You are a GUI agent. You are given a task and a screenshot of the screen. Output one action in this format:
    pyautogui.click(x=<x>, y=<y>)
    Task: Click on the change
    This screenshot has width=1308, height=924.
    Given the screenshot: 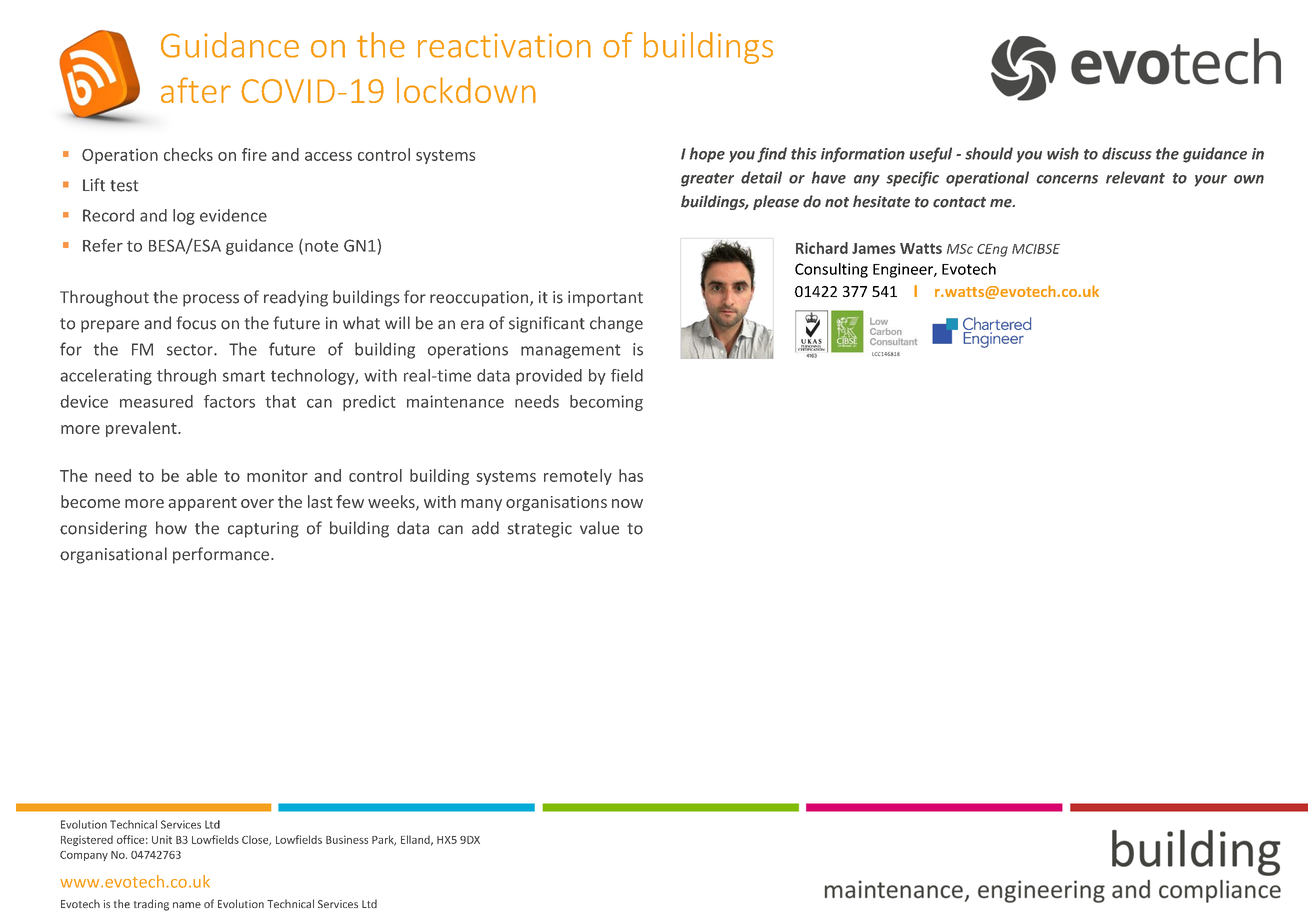 What is the action you would take?
    pyautogui.click(x=616, y=324)
